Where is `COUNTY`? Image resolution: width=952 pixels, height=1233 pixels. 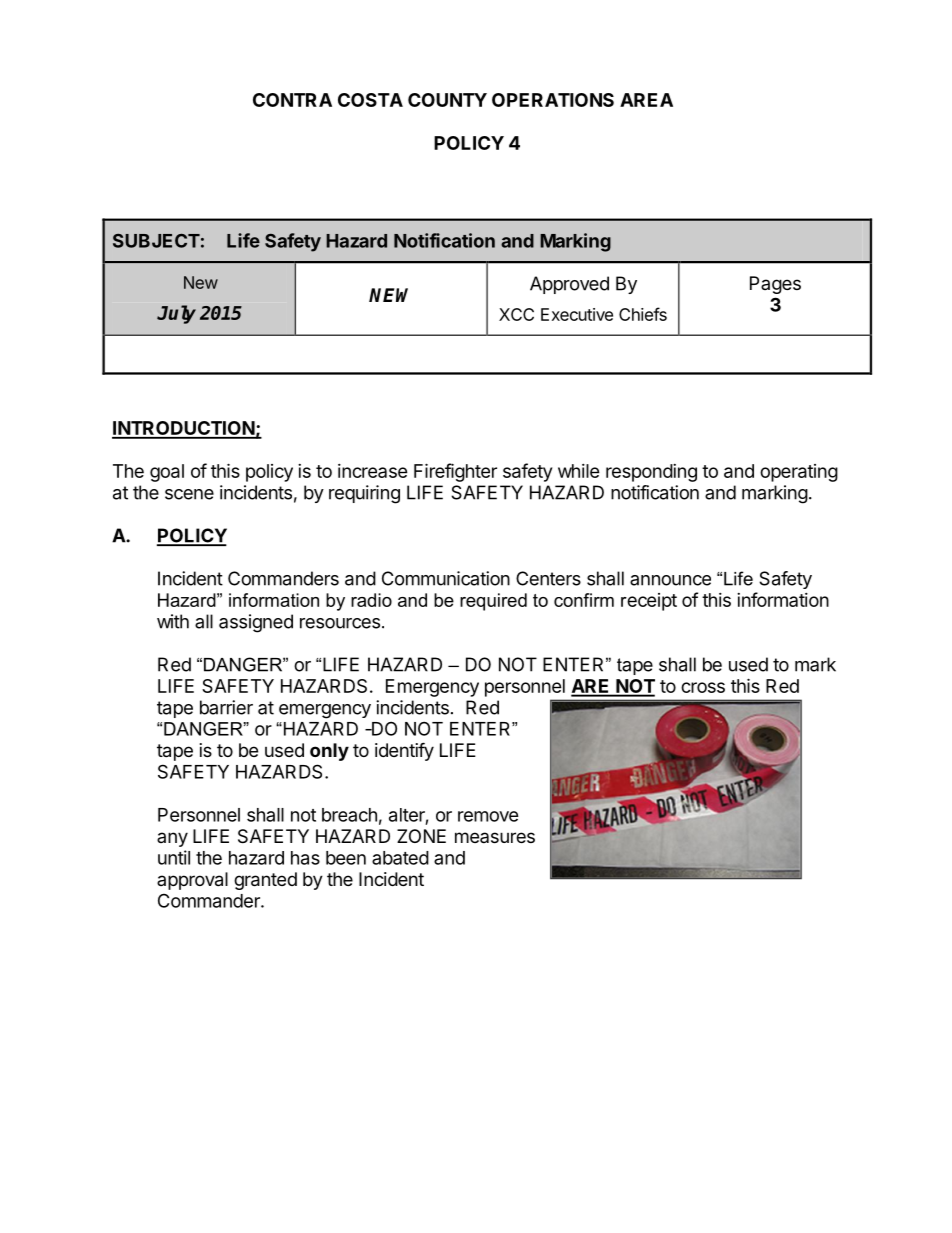 COUNTY is located at coordinates (447, 100).
